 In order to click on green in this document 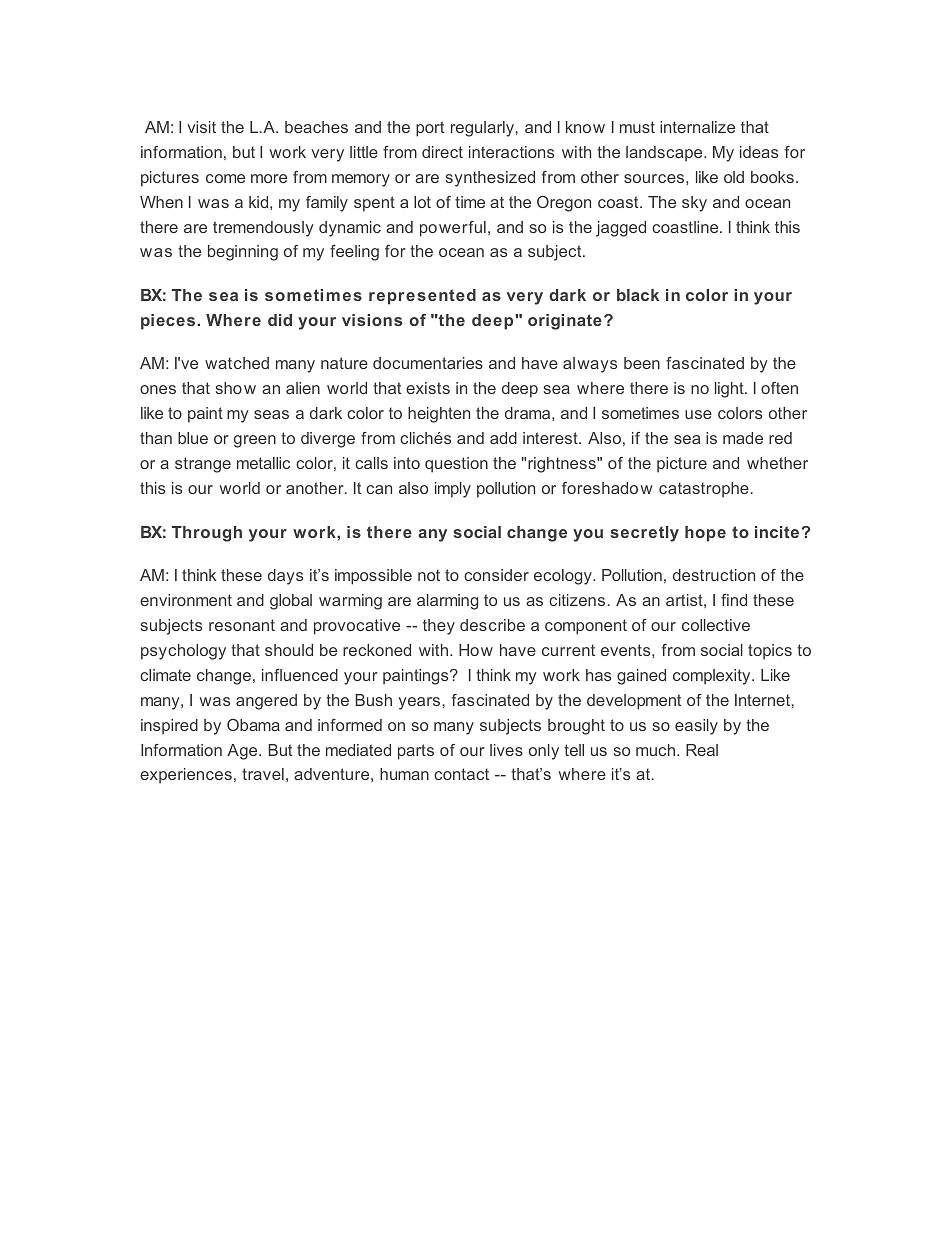, I will do `click(255, 441)`.
